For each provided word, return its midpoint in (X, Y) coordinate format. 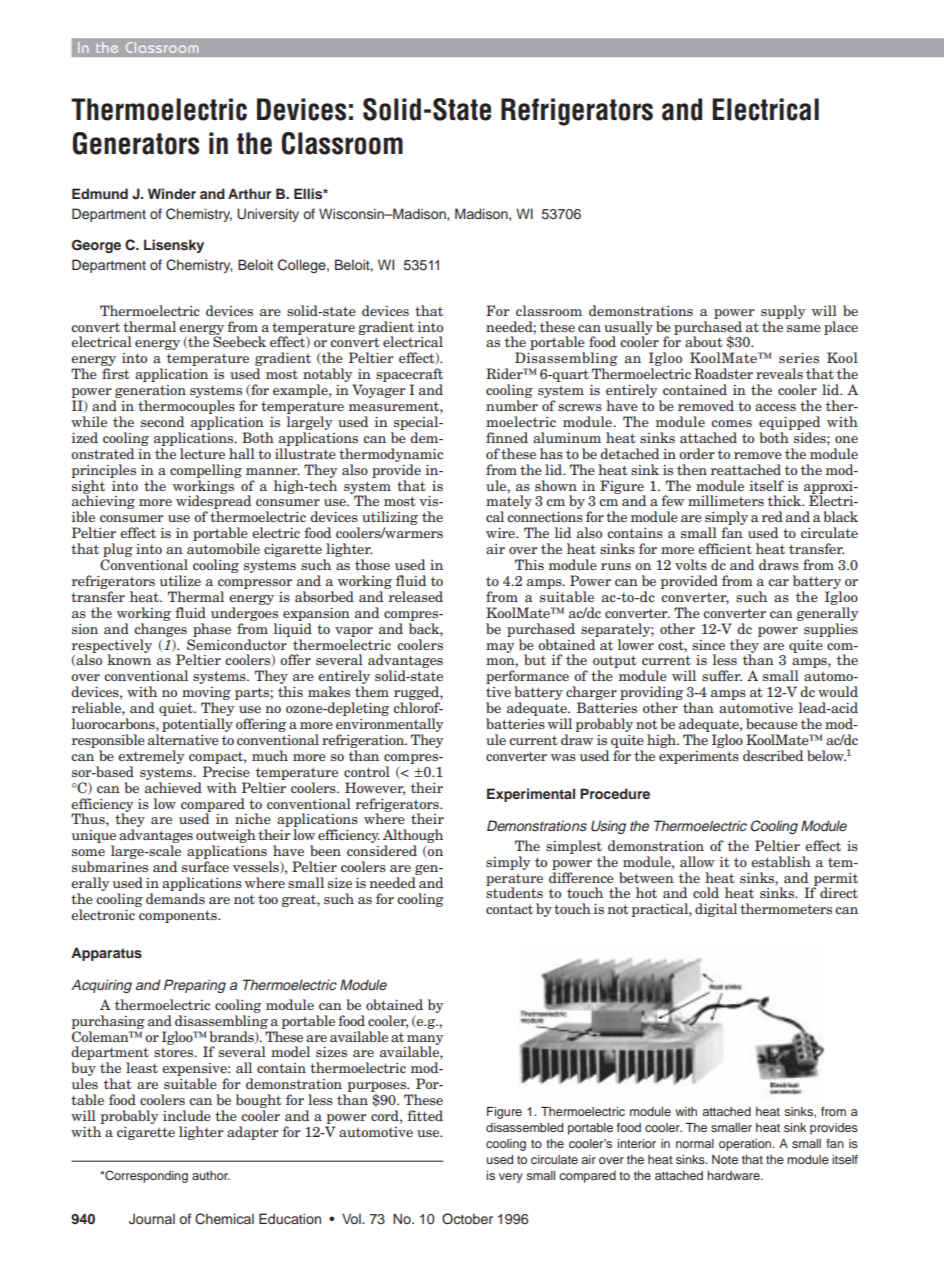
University (268, 215)
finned (507, 437)
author (211, 1175)
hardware (734, 1175)
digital (716, 910)
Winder (172, 193)
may (500, 648)
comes (731, 423)
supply (783, 312)
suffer (722, 675)
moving (206, 695)
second (162, 421)
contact (509, 909)
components (179, 916)
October (467, 1219)
